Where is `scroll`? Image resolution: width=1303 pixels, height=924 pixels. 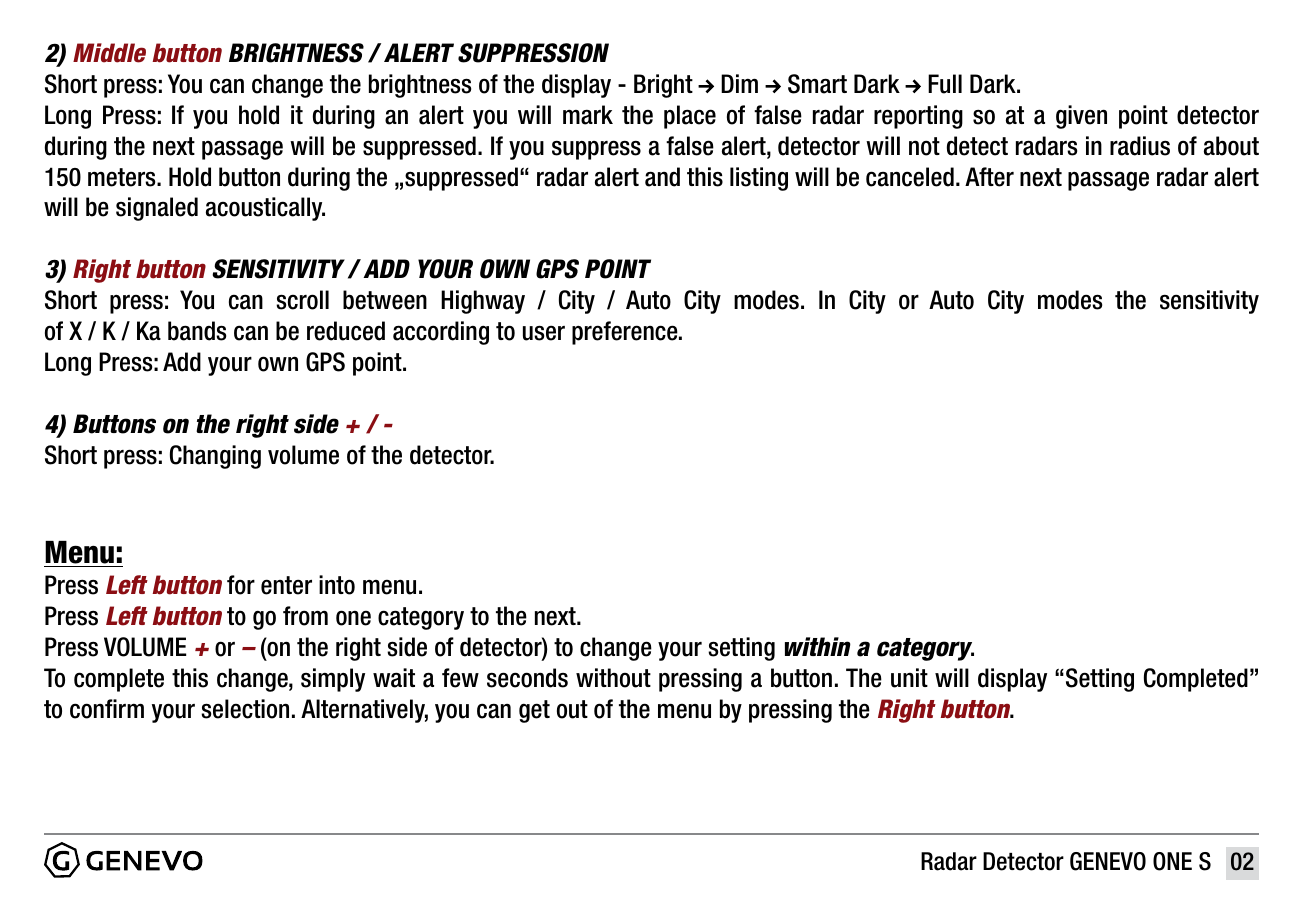 scroll is located at coordinates (302, 300).
